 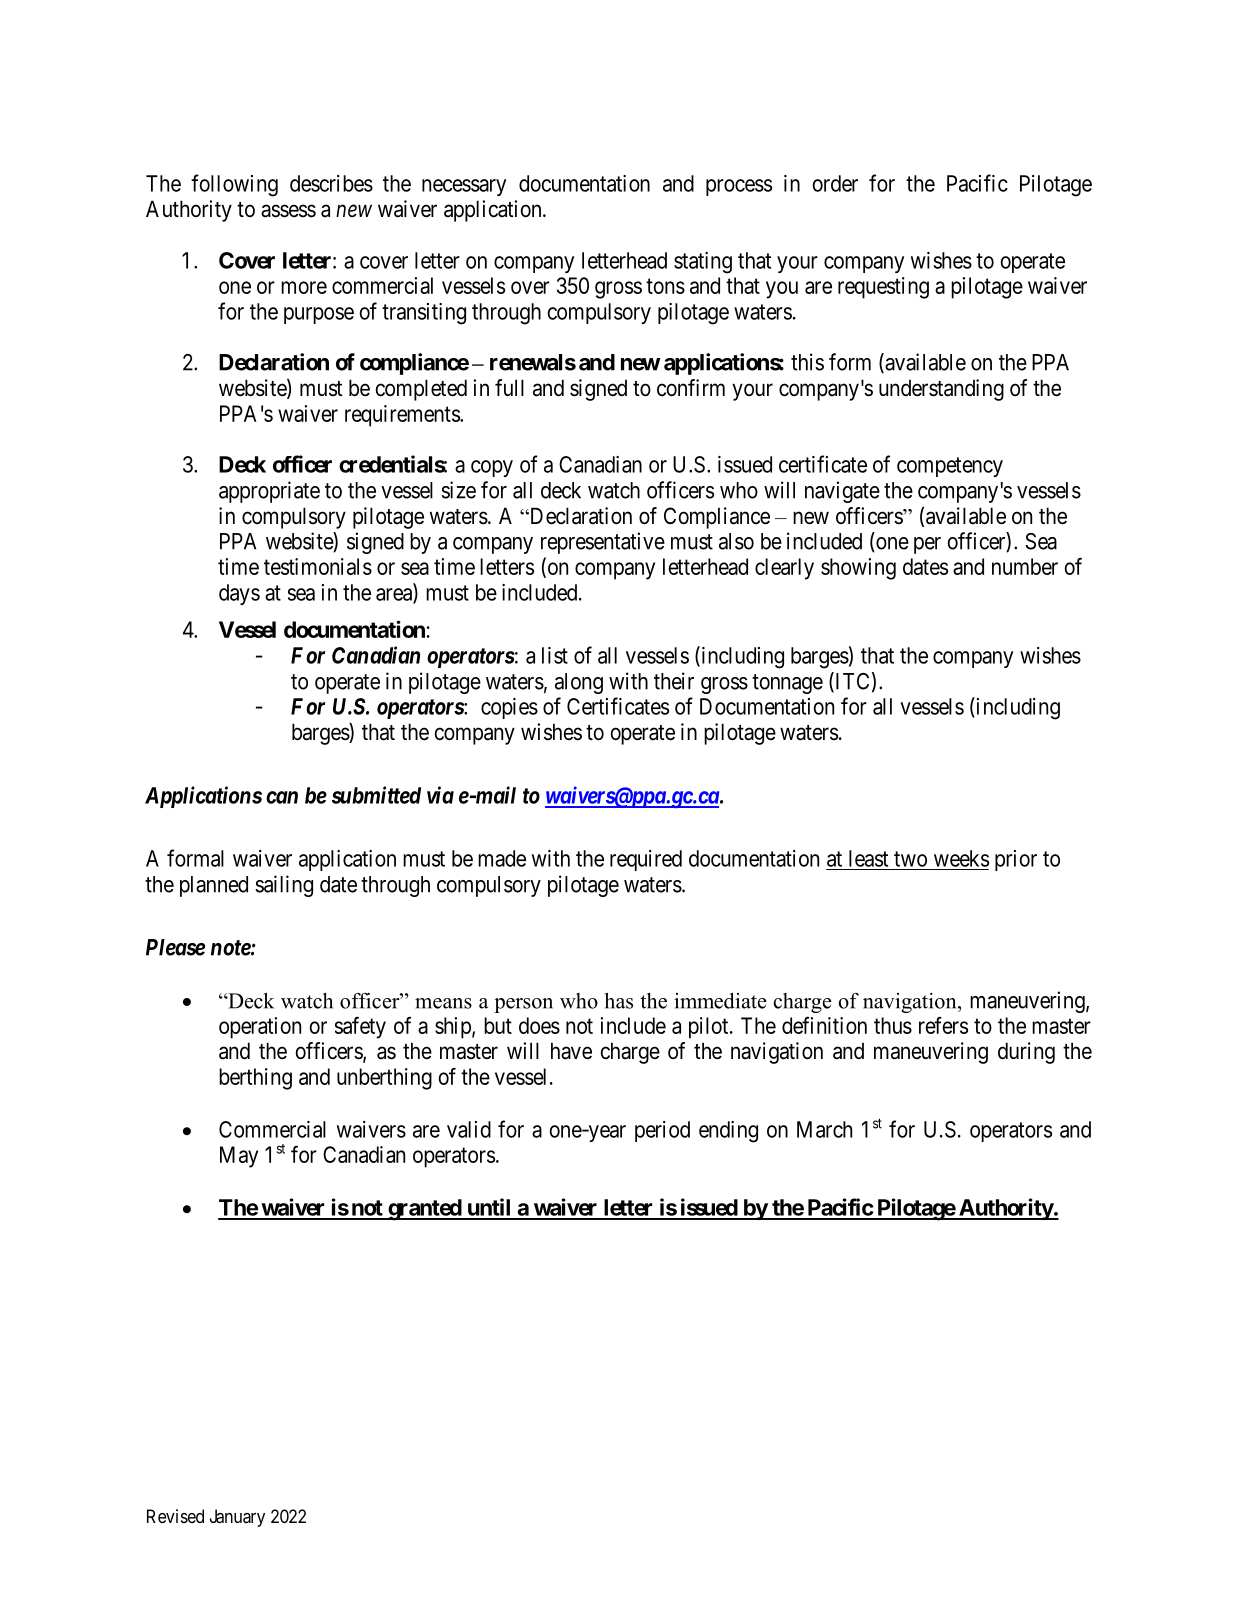 What do you see at coordinates (284, 886) in the screenshot?
I see `sailing` at bounding box center [284, 886].
